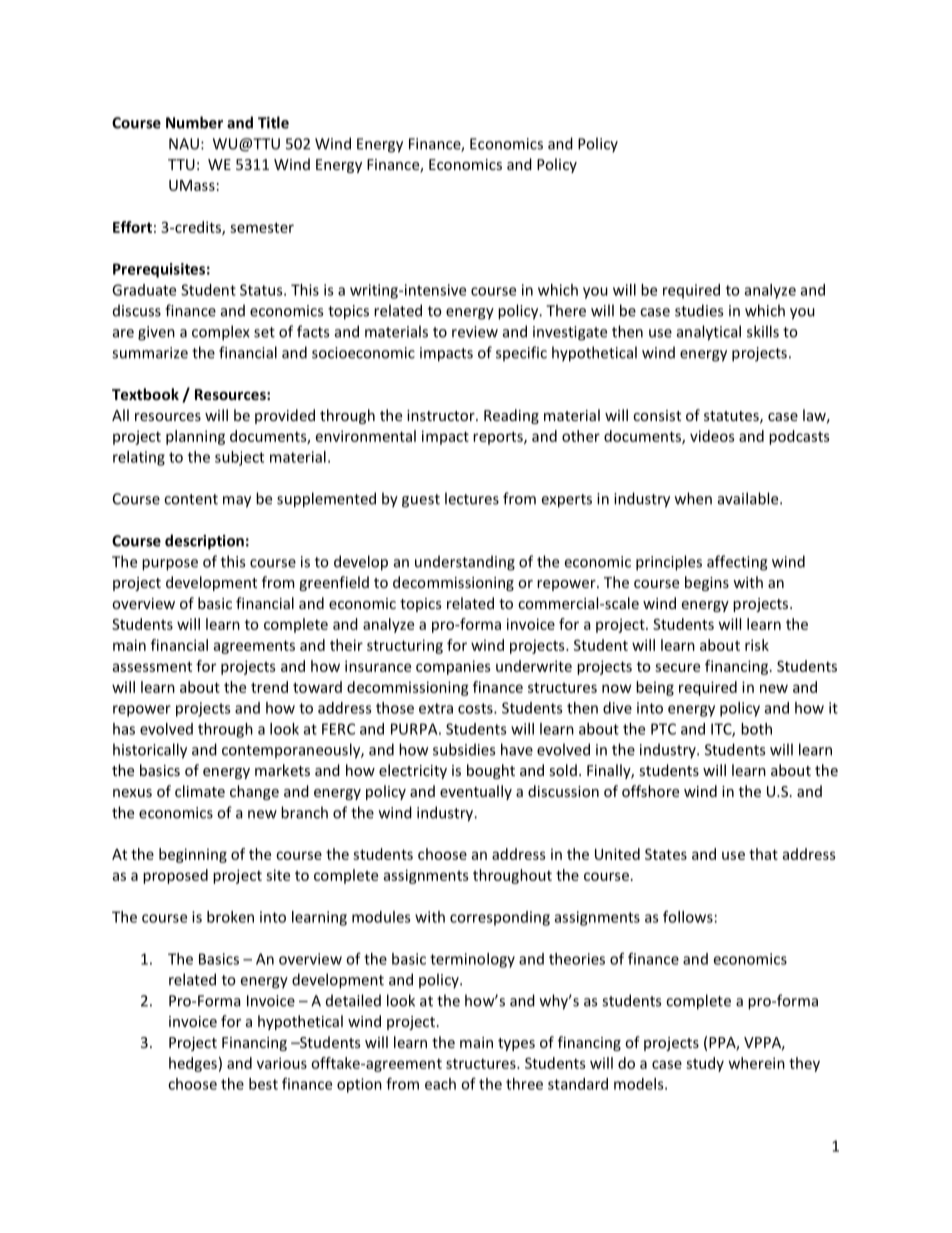  Describe the element at coordinates (699, 310) in the document. I see `studies` at that location.
